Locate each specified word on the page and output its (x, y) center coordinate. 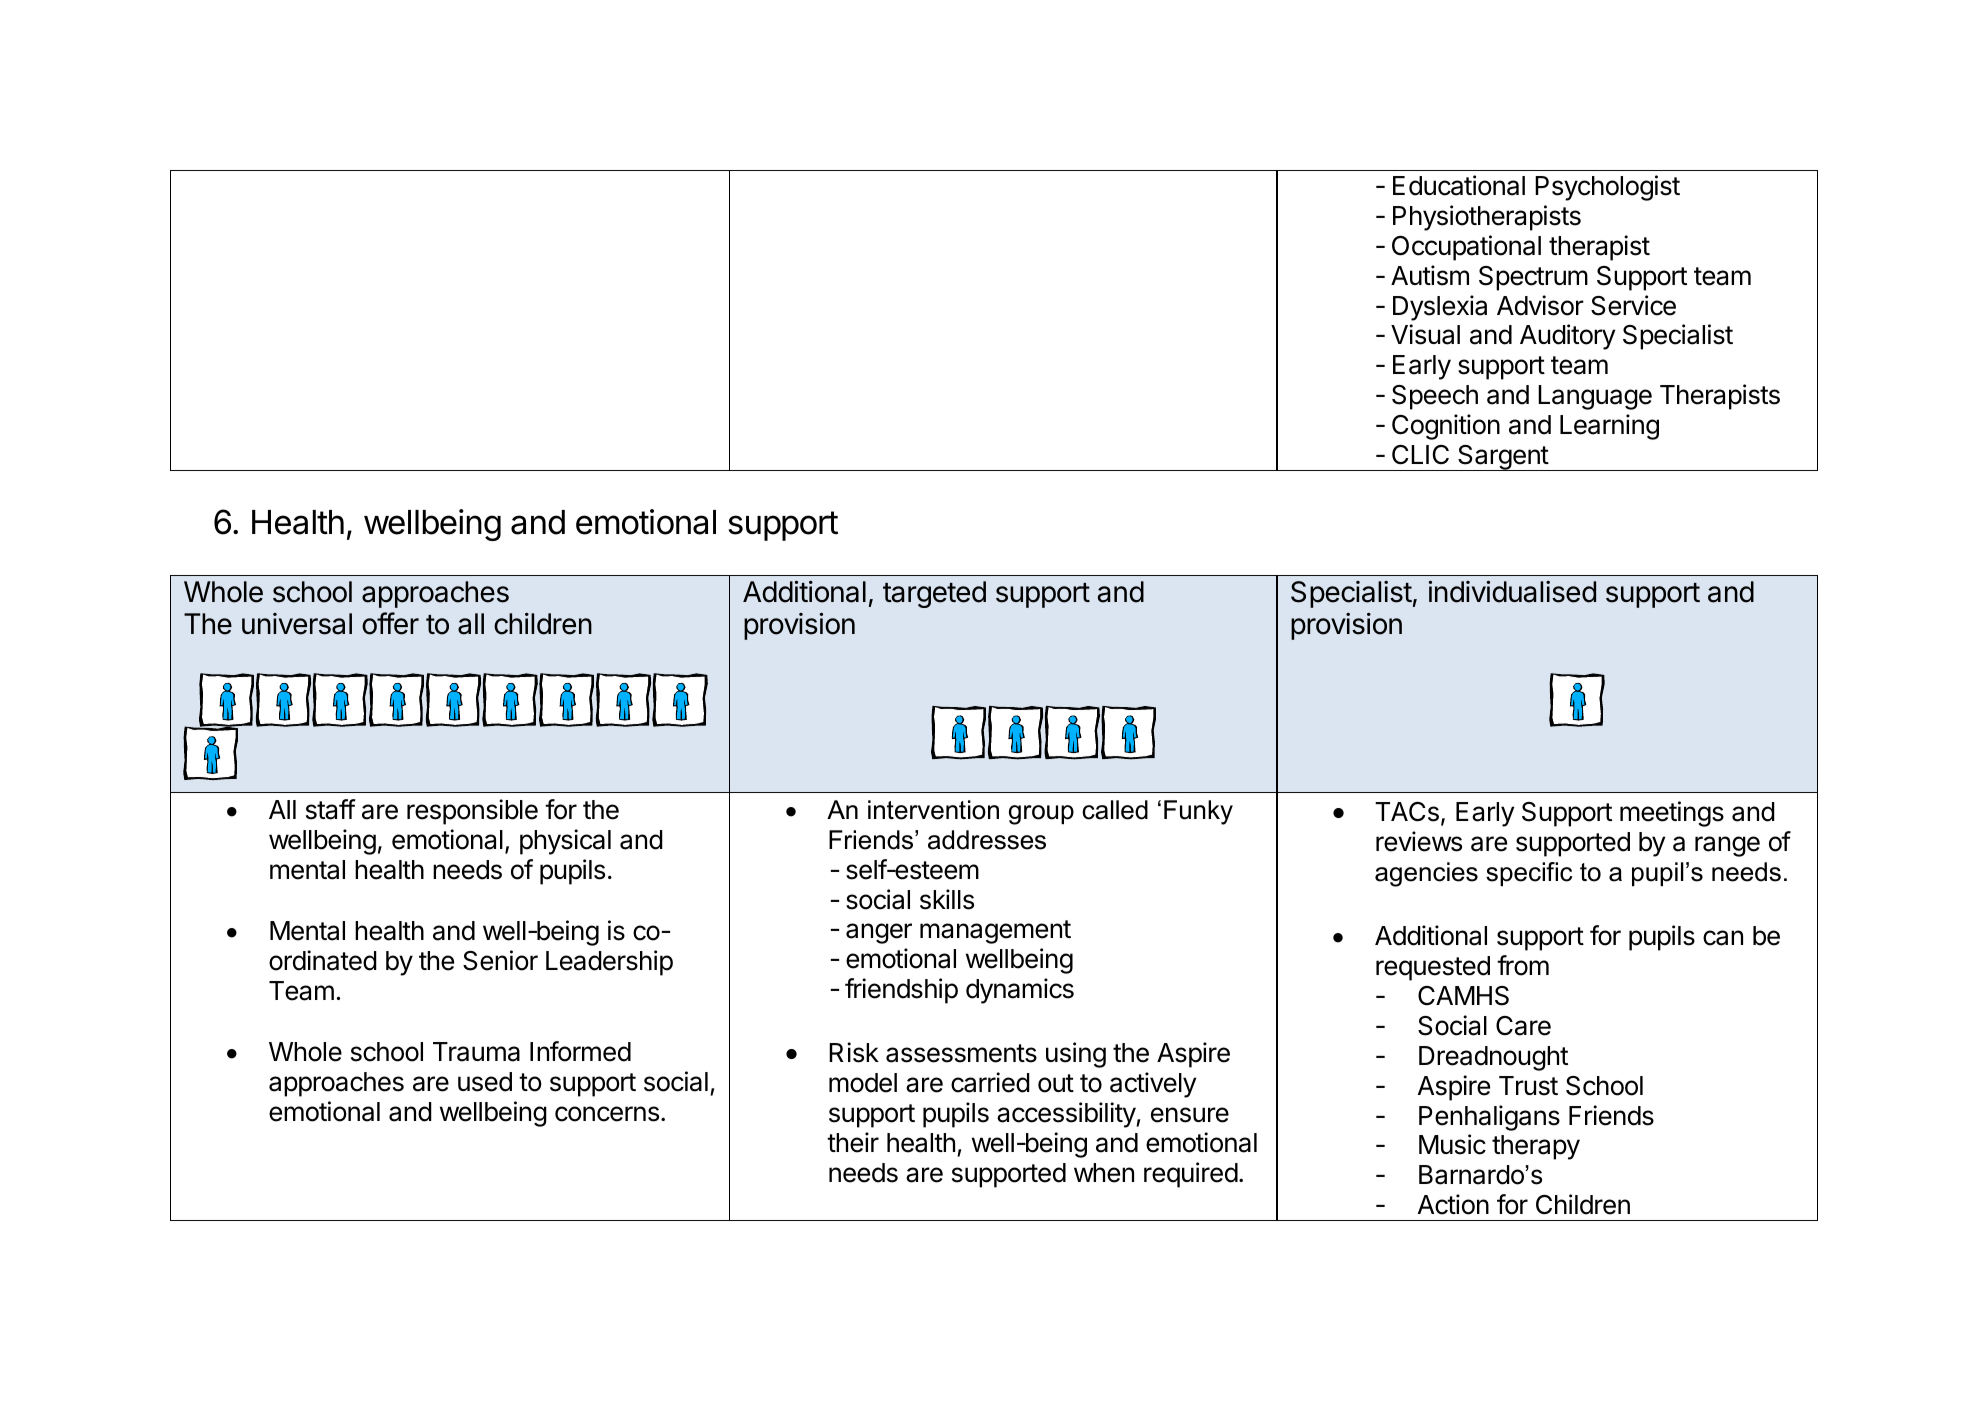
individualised (1512, 592)
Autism (1430, 275)
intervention (933, 810)
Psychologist (1607, 188)
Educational (1459, 185)
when (1104, 1173)
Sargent (1503, 458)
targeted (934, 594)
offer (390, 623)
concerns (607, 1114)
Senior (500, 960)
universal (297, 624)
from (1523, 965)
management (995, 932)
